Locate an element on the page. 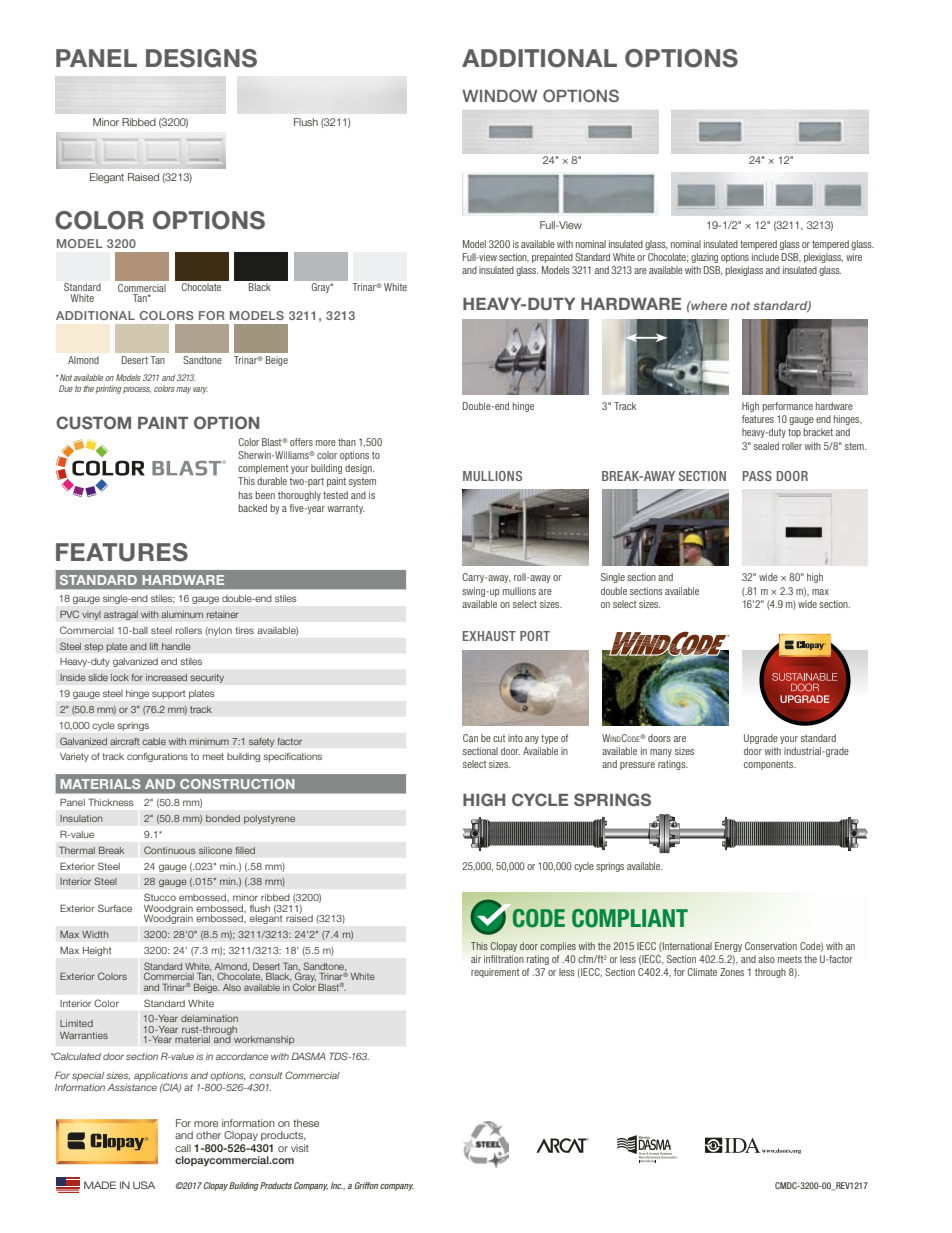 The height and width of the page is (1233, 952). WINDOW is located at coordinates (499, 95).
